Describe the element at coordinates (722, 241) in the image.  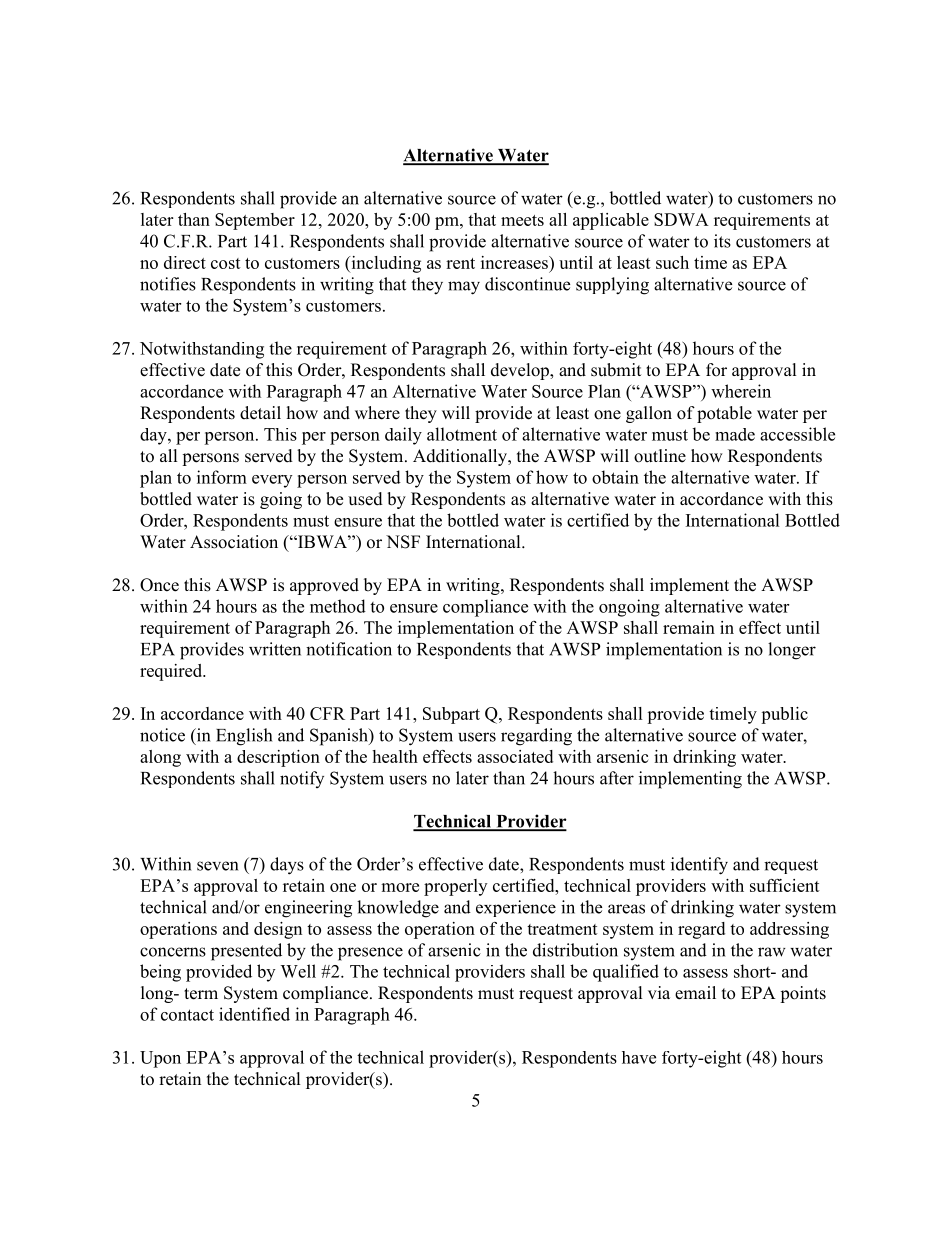
I see `its` at that location.
